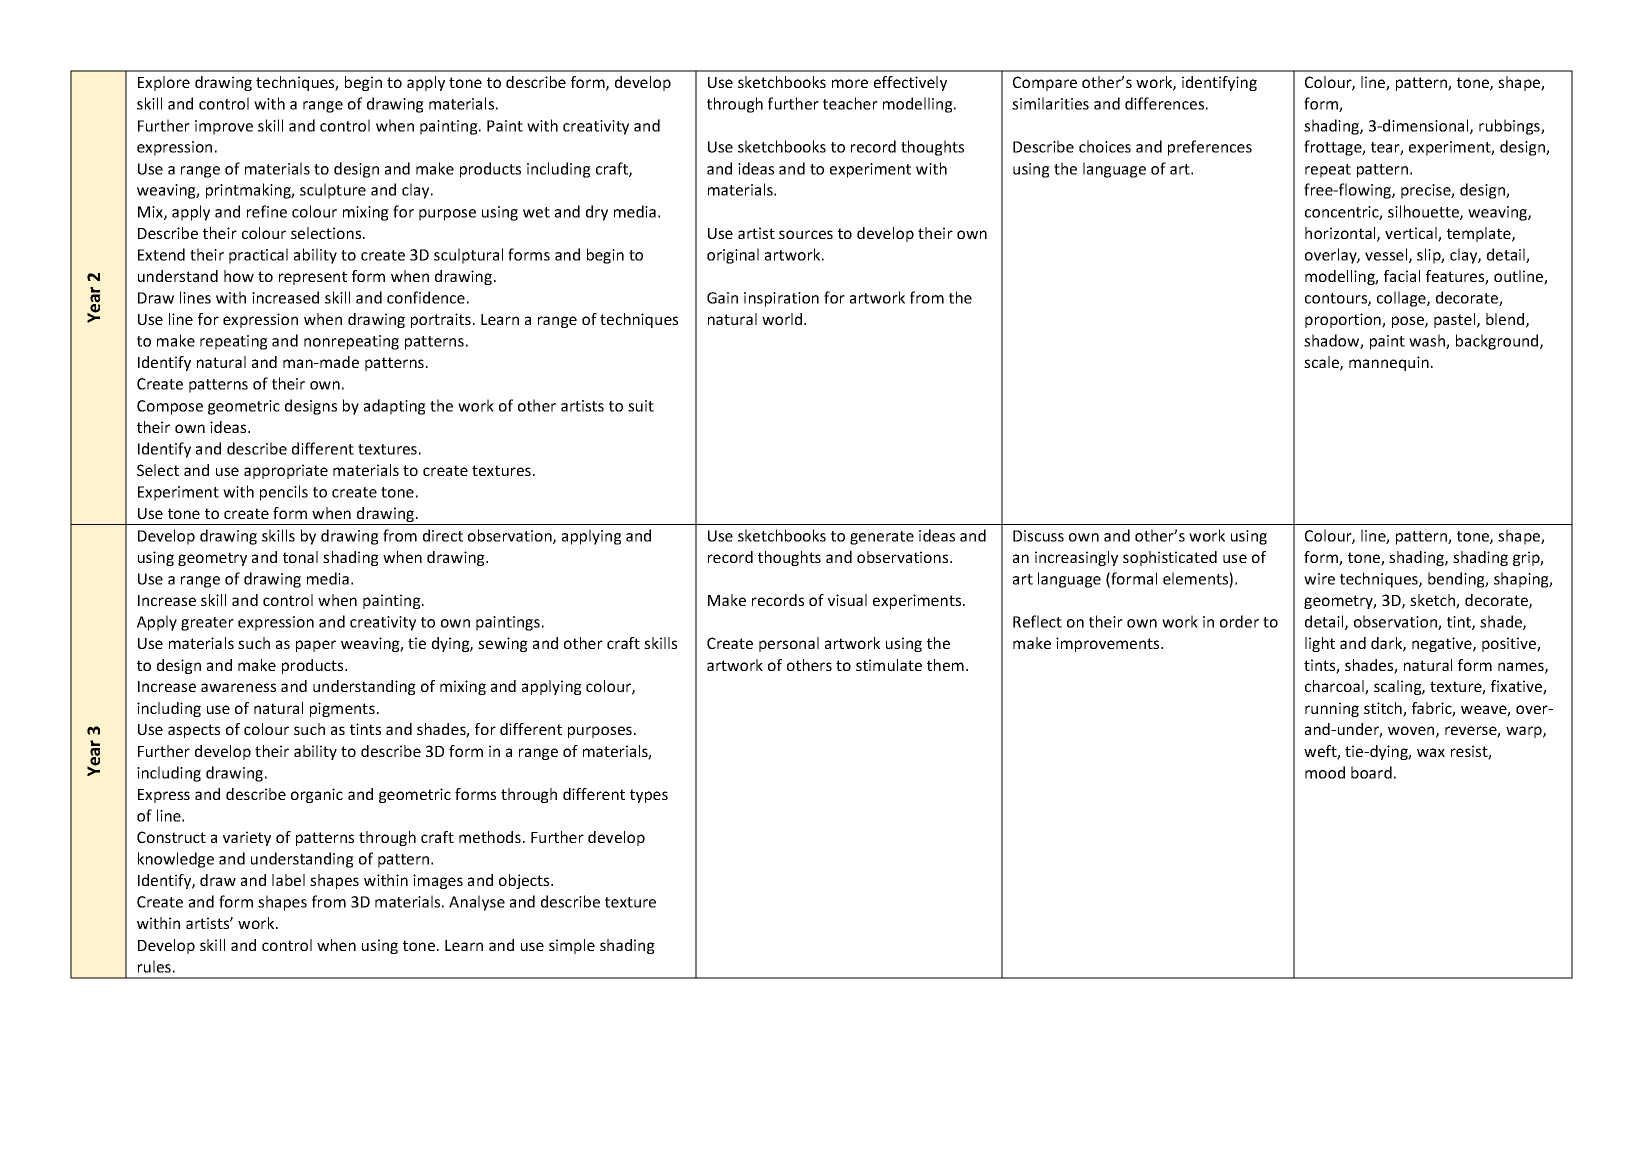 The image size is (1651, 1167). I want to click on suit, so click(641, 406).
